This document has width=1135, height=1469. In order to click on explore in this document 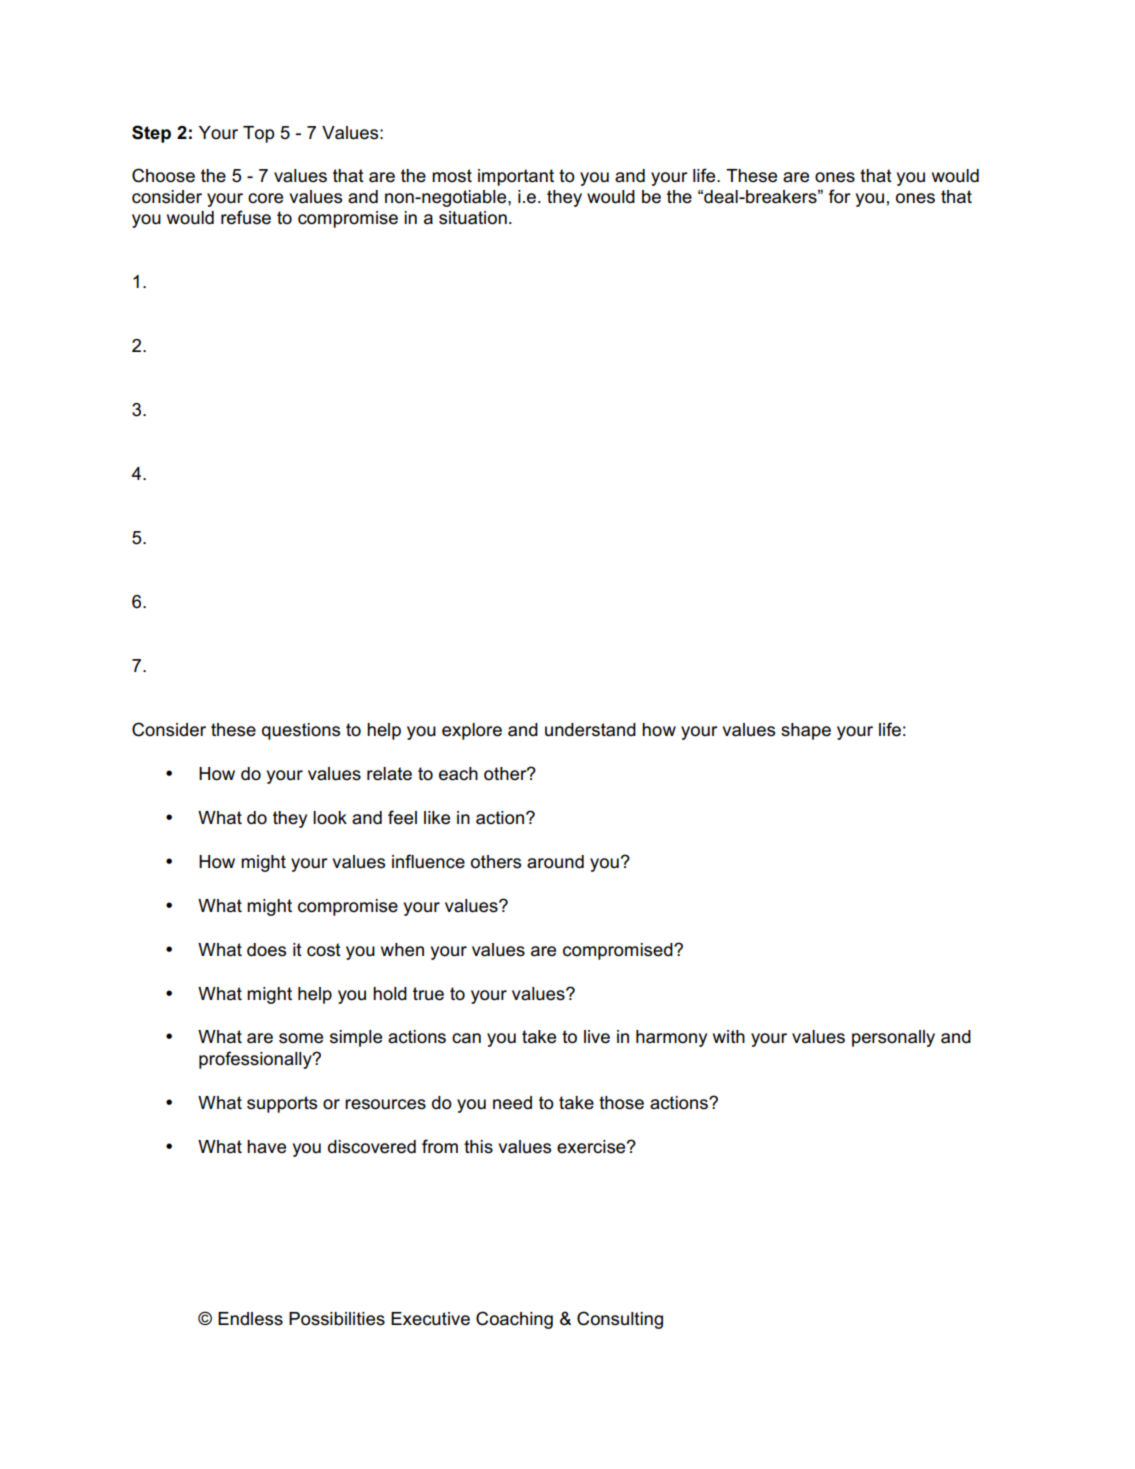, I will do `click(472, 731)`.
